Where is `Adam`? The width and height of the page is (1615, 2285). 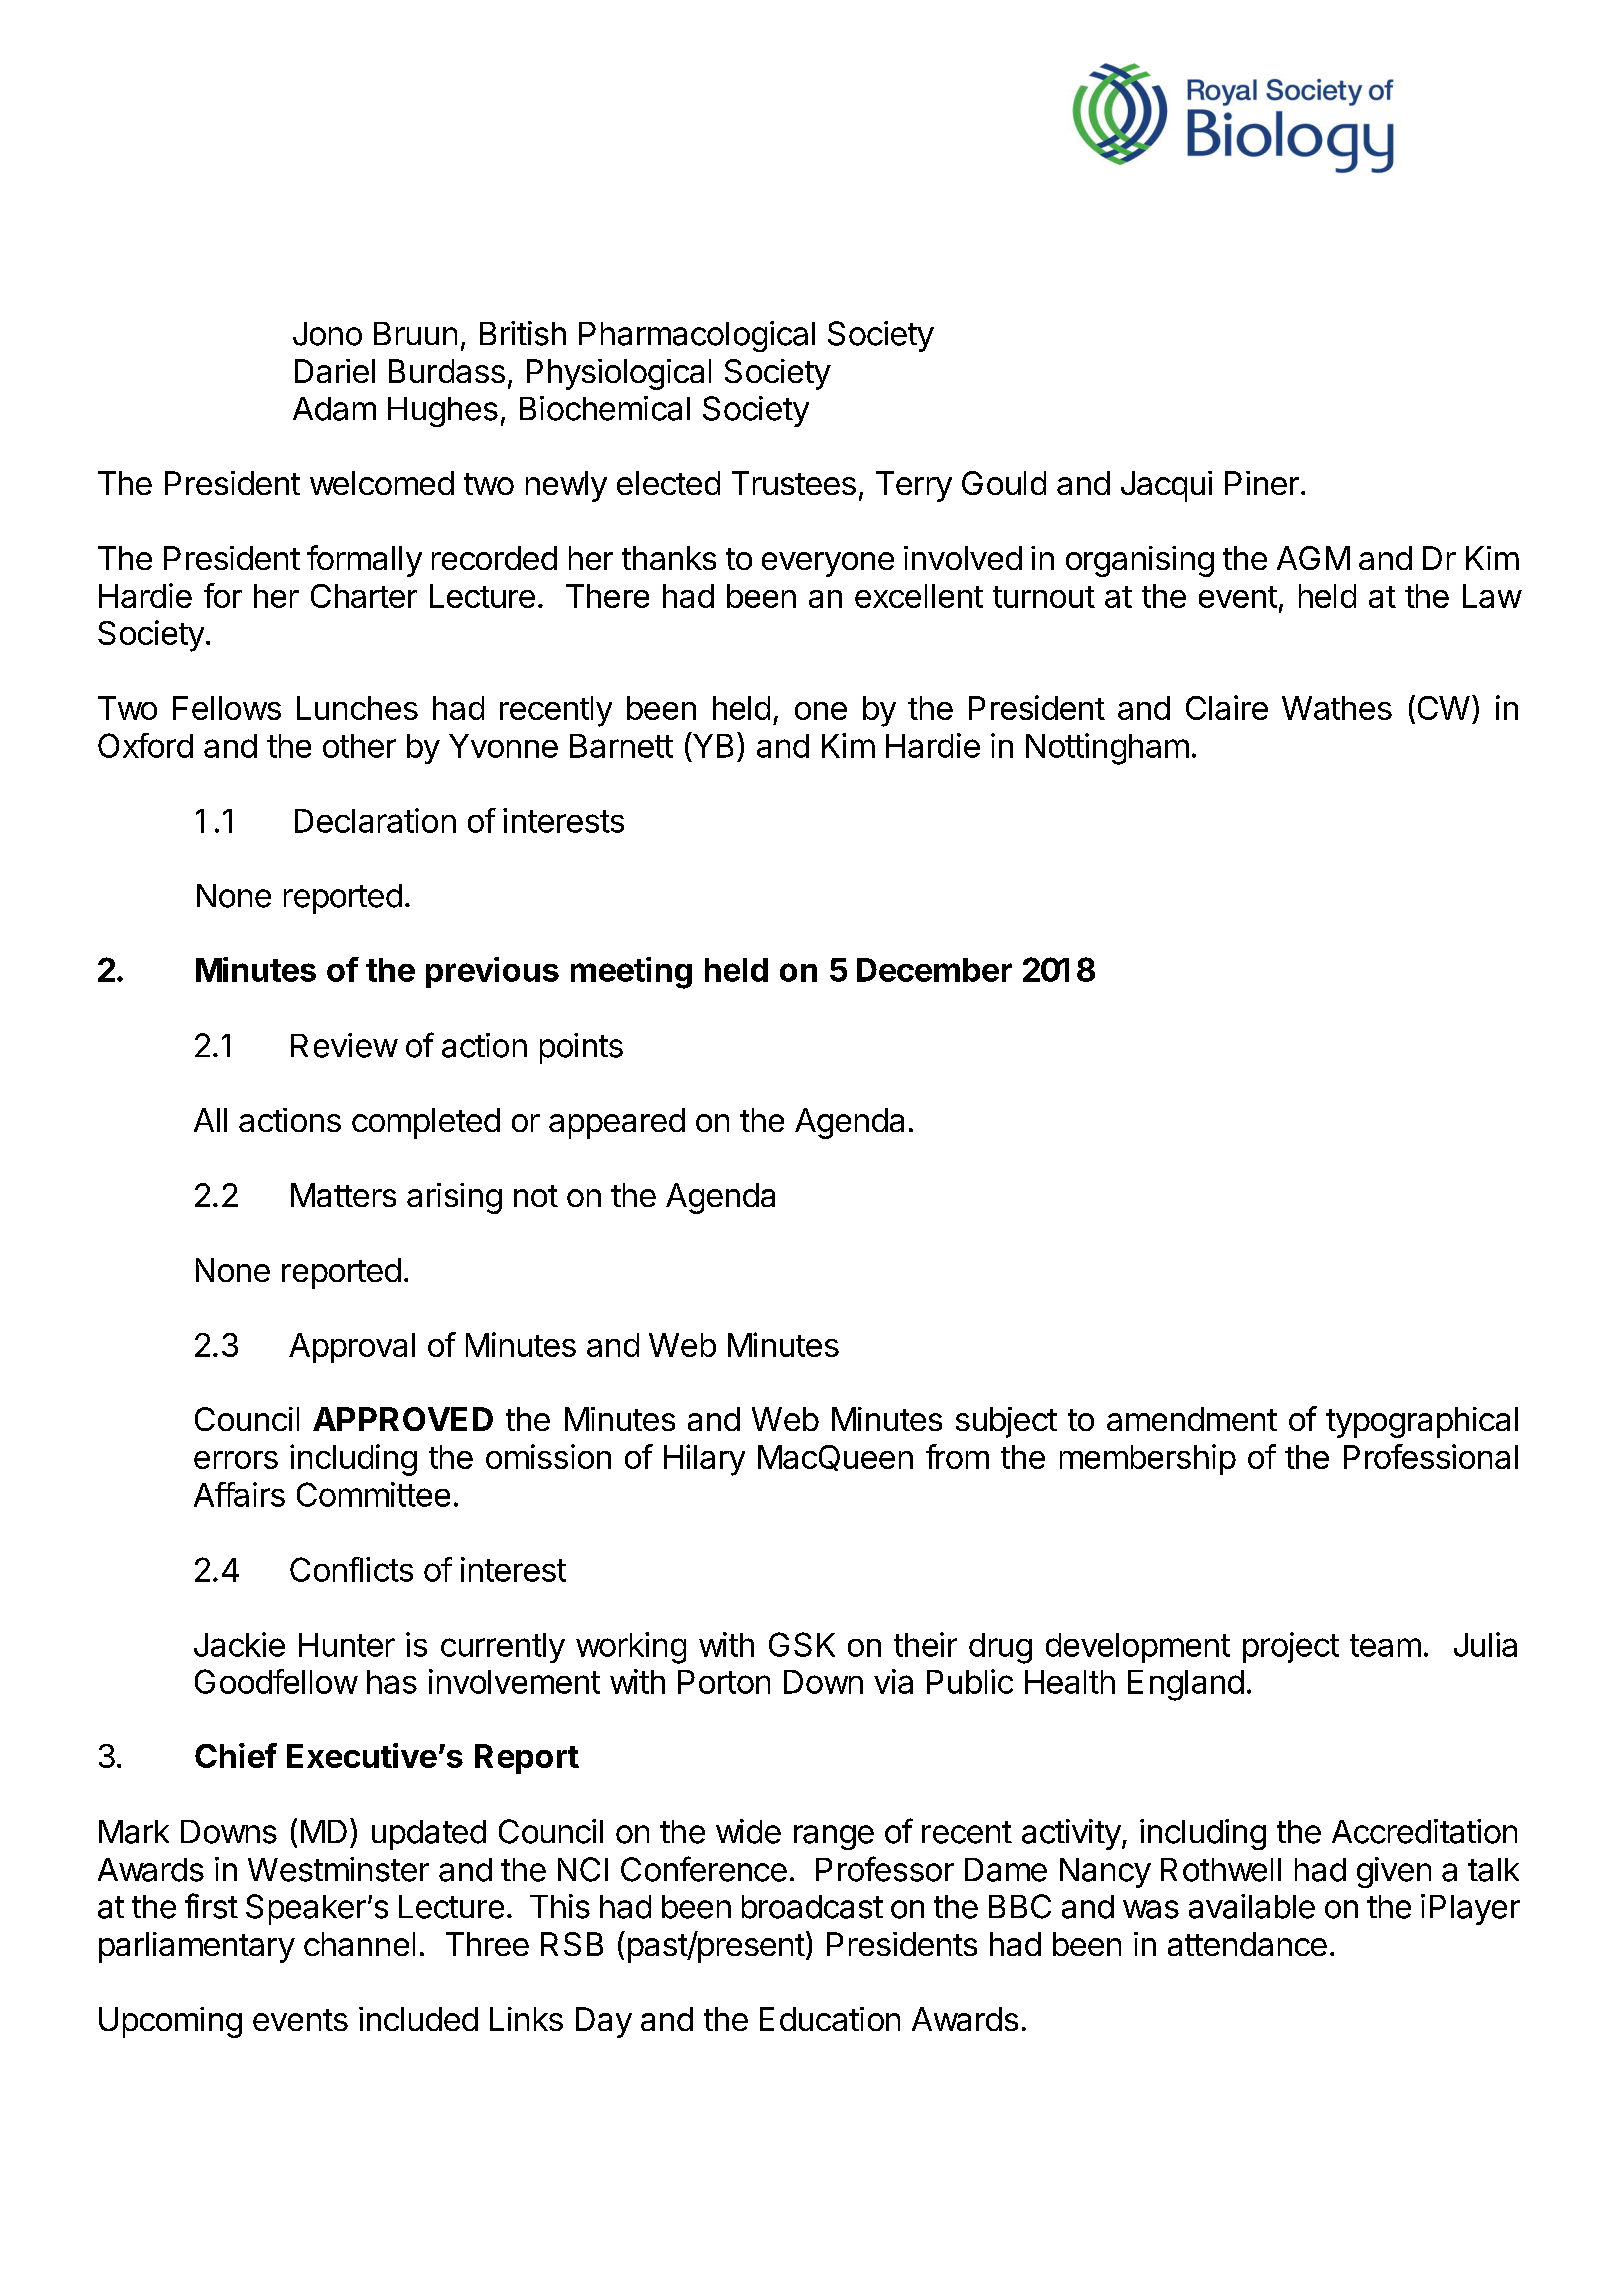
Adam is located at coordinates (334, 409).
